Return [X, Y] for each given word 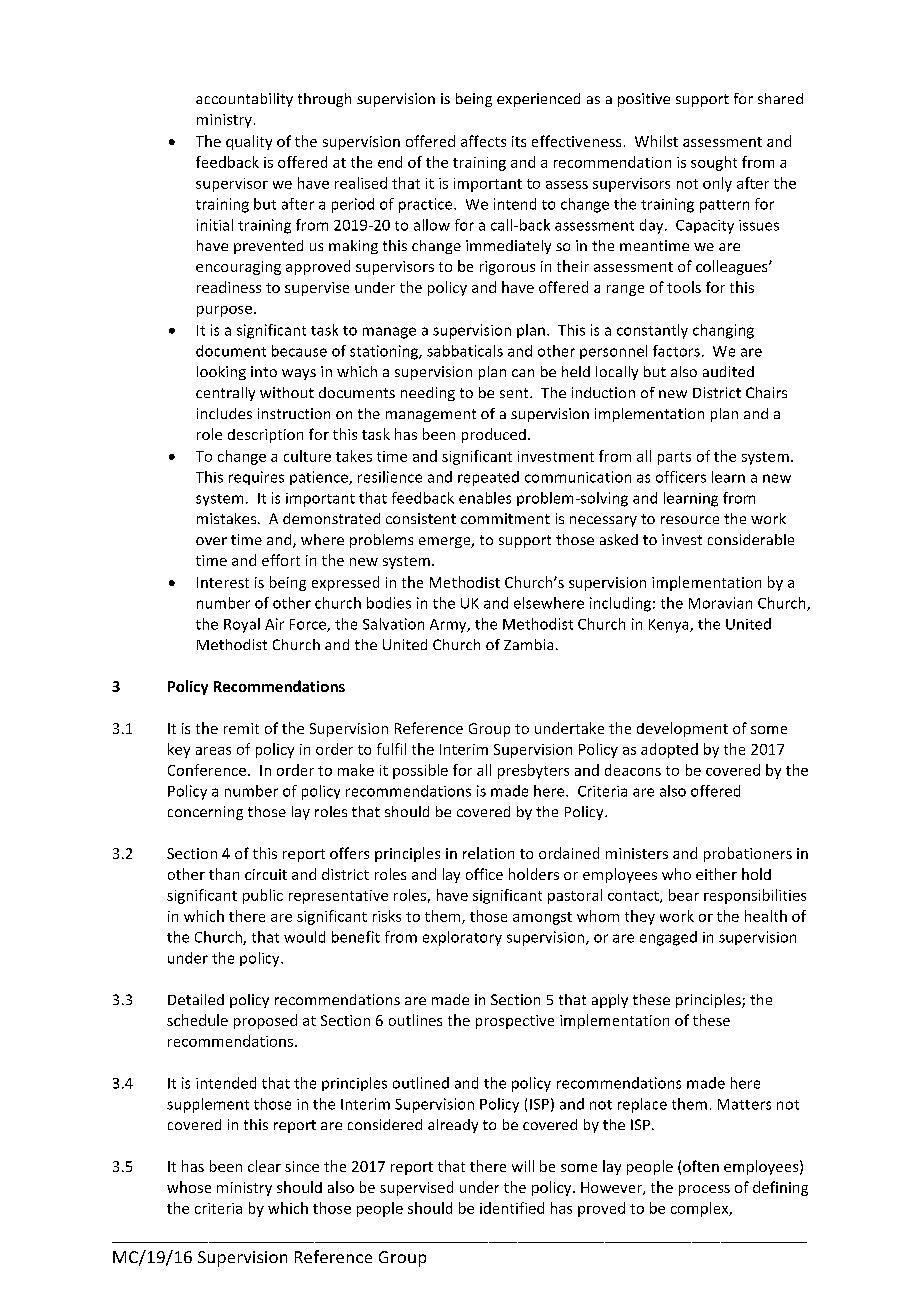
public [263, 896]
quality [249, 142]
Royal [242, 625]
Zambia [528, 644]
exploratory [462, 938]
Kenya [670, 626]
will [523, 1166]
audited [728, 371]
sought [714, 163]
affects [483, 141]
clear [264, 1166]
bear [684, 895]
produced [494, 435]
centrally [225, 394]
